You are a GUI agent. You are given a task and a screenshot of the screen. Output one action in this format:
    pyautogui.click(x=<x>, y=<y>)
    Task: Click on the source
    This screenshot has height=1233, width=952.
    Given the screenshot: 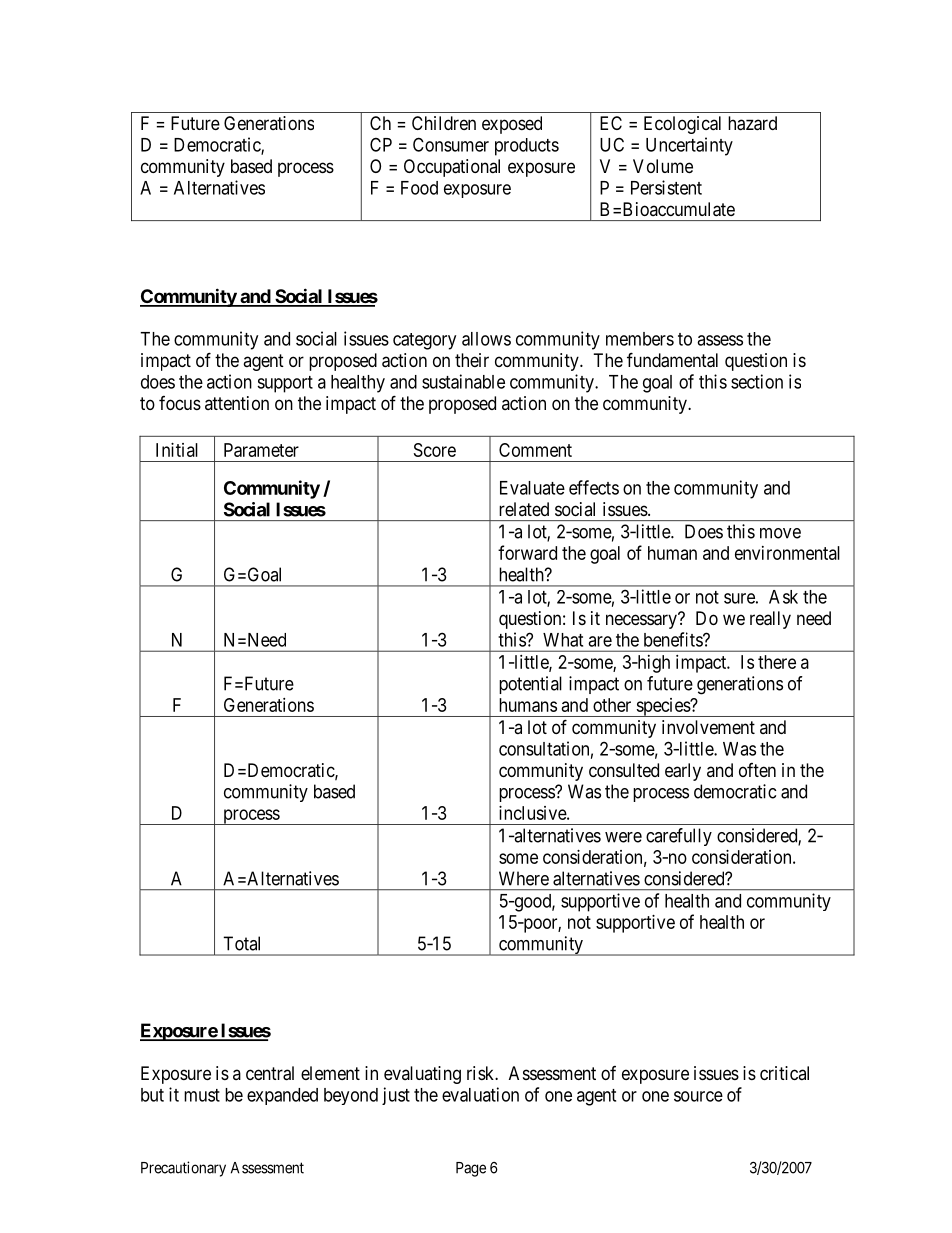 What is the action you would take?
    pyautogui.click(x=698, y=1096)
